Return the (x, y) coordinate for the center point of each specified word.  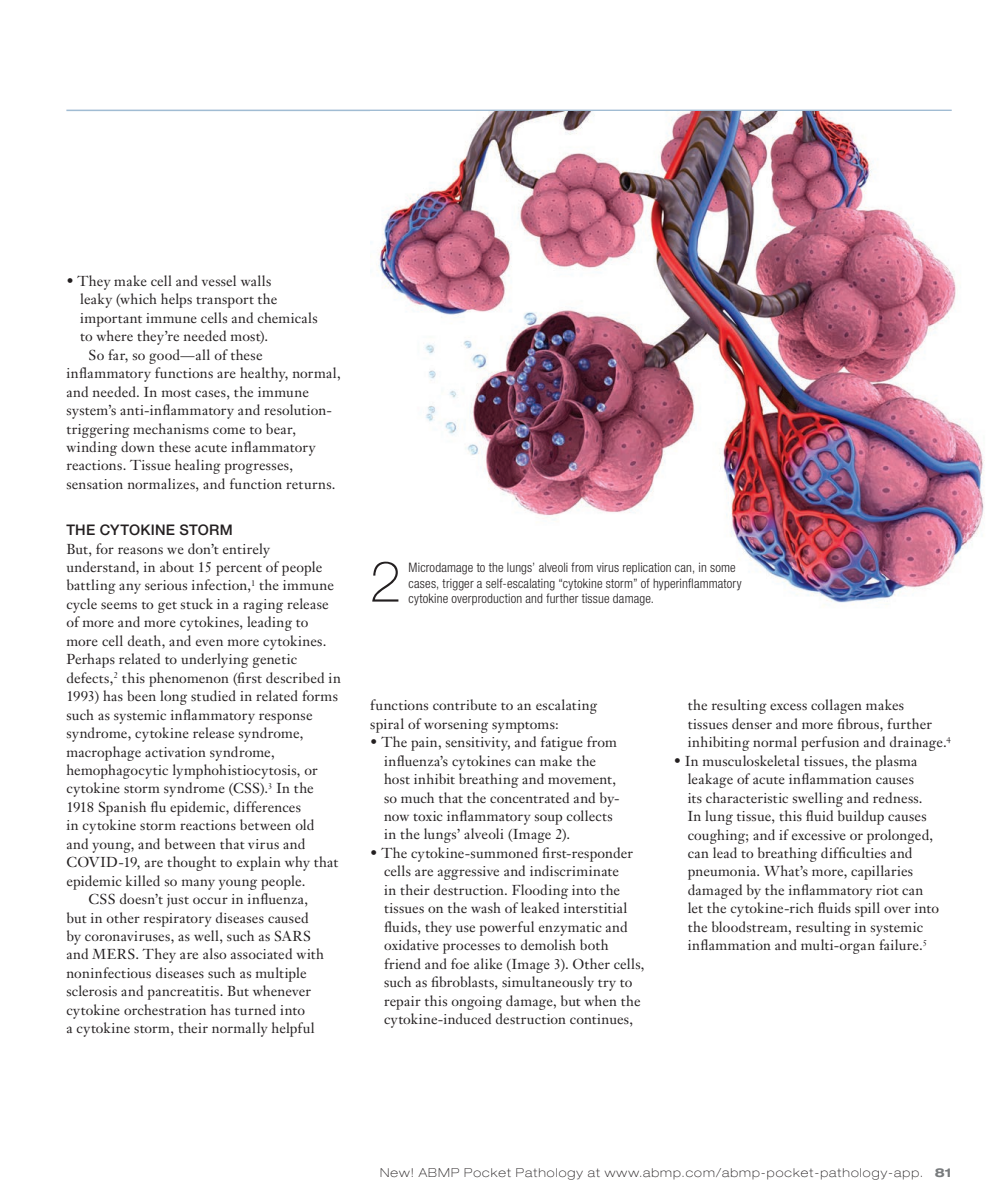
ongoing (476, 1003)
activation (175, 752)
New (395, 1172)
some (722, 568)
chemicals (287, 317)
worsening (456, 726)
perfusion (830, 743)
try (607, 985)
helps (176, 300)
